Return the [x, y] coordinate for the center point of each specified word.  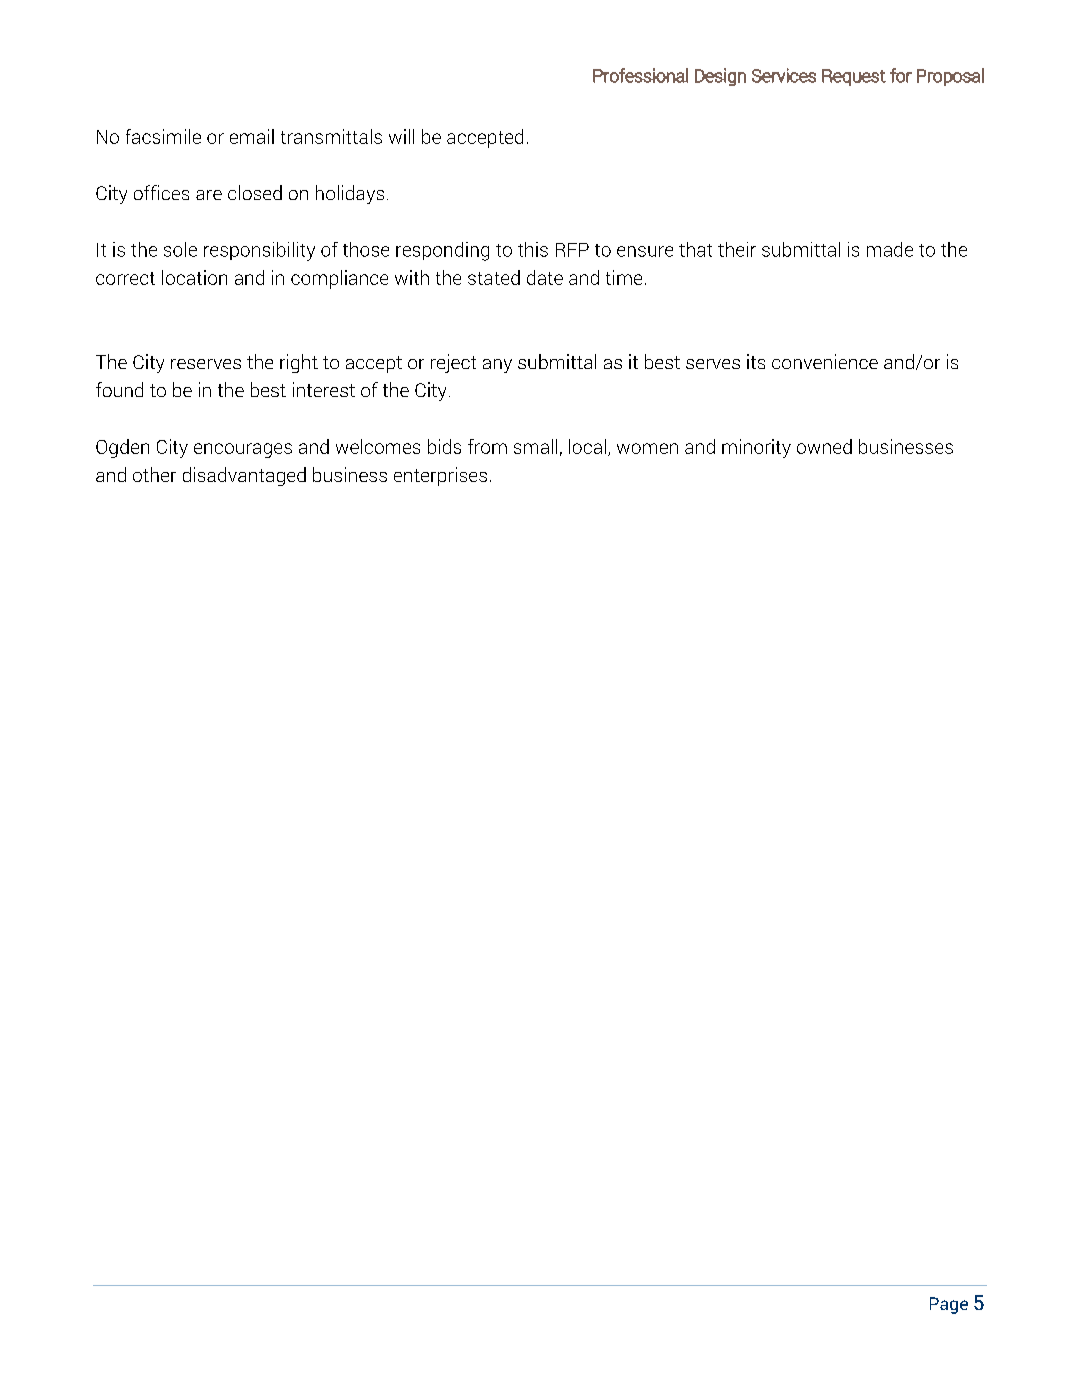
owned [824, 446]
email [252, 136]
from [487, 446]
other [154, 474]
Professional [640, 75]
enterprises [440, 476]
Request [854, 77]
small [535, 446]
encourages [243, 450]
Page [949, 1305]
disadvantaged [244, 476]
